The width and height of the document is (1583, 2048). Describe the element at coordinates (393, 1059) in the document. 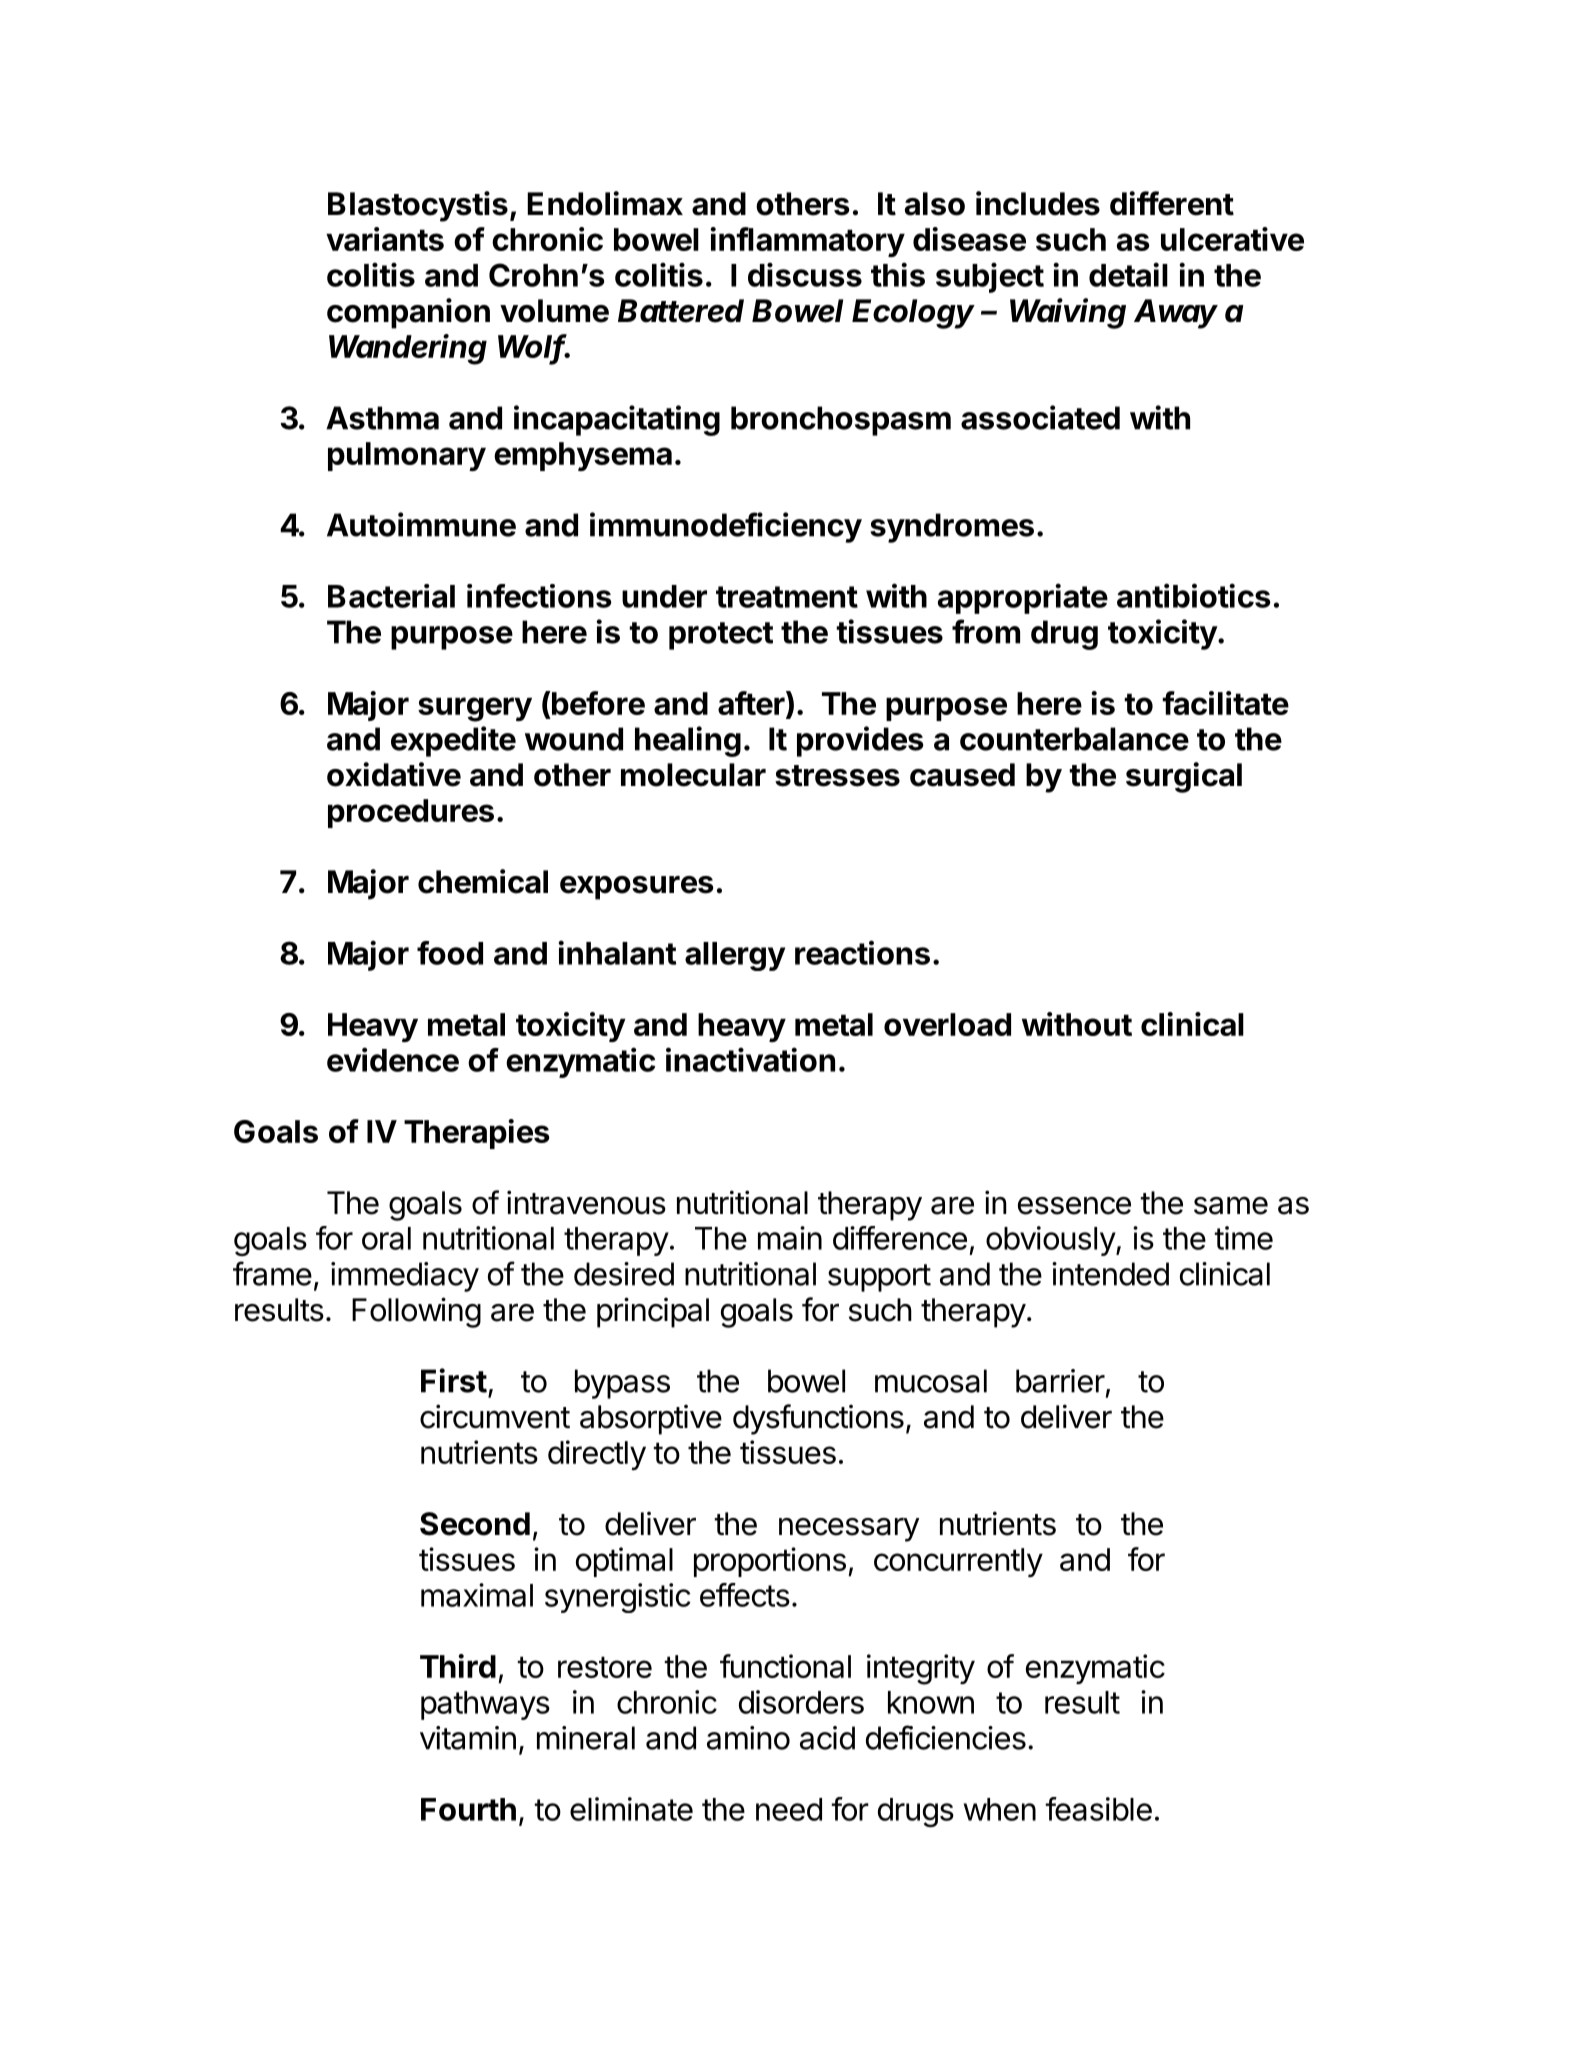

I see `evidence` at that location.
